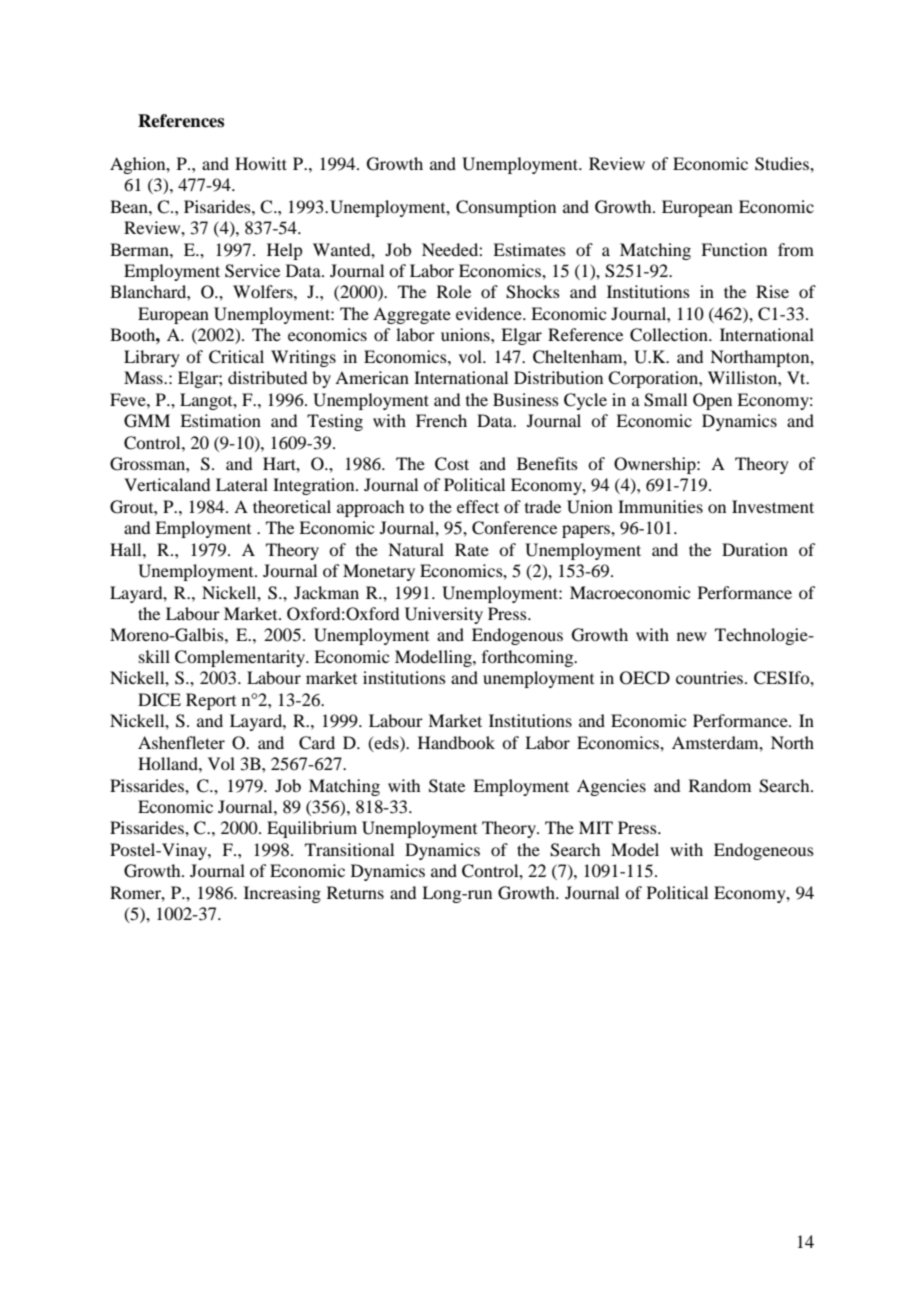 The width and height of the screenshot is (924, 1308). I want to click on Rate, so click(472, 549).
